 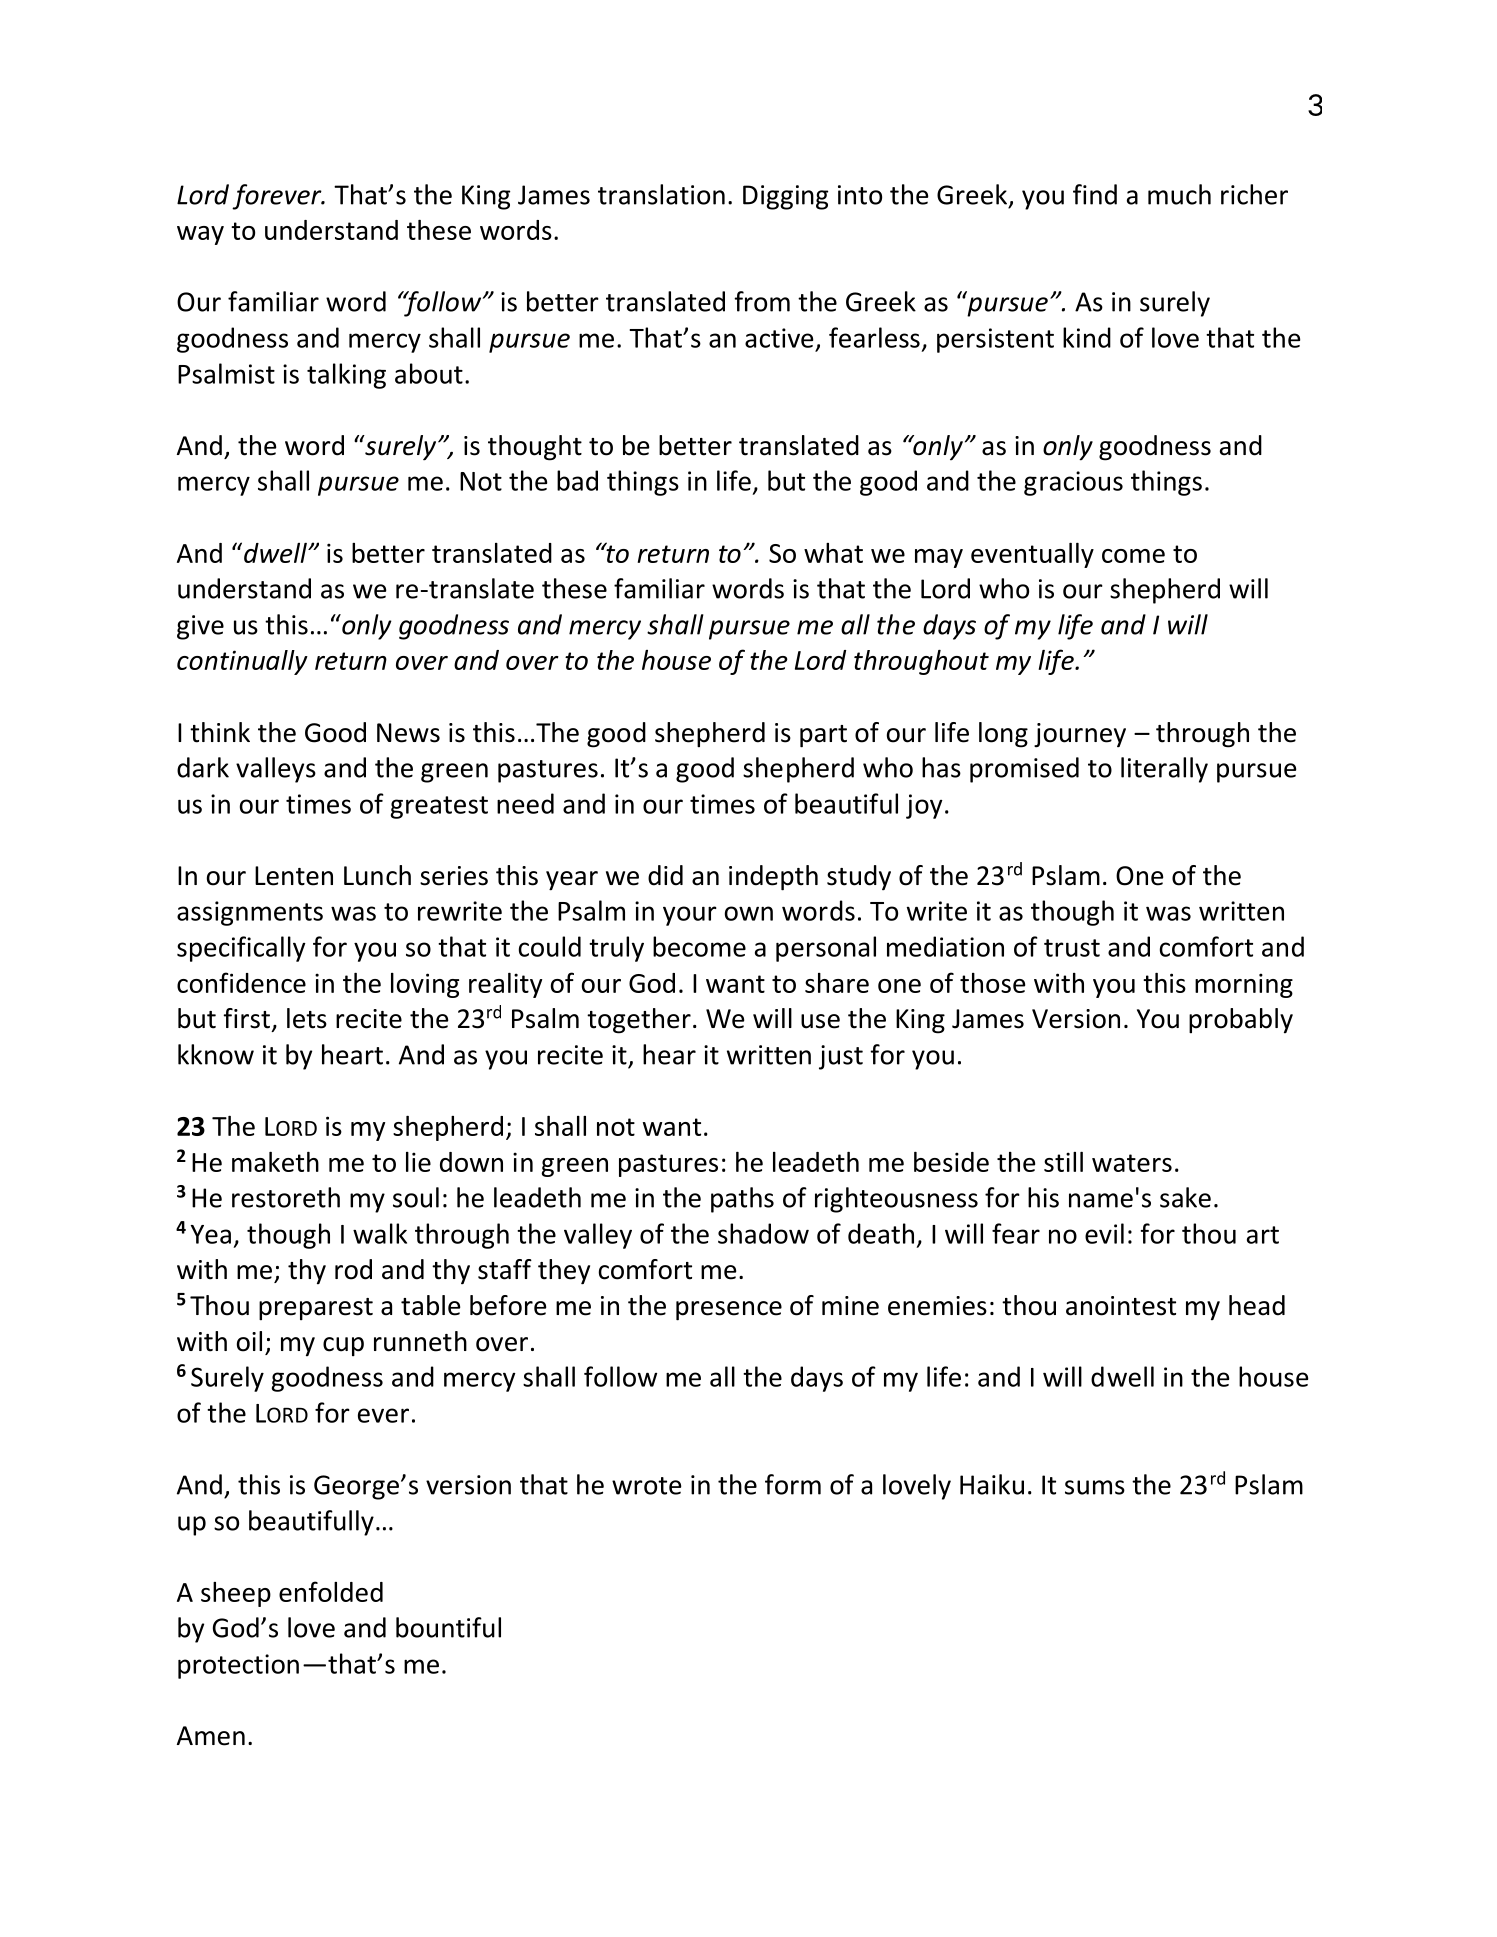 I want to click on Digging, so click(x=785, y=197).
